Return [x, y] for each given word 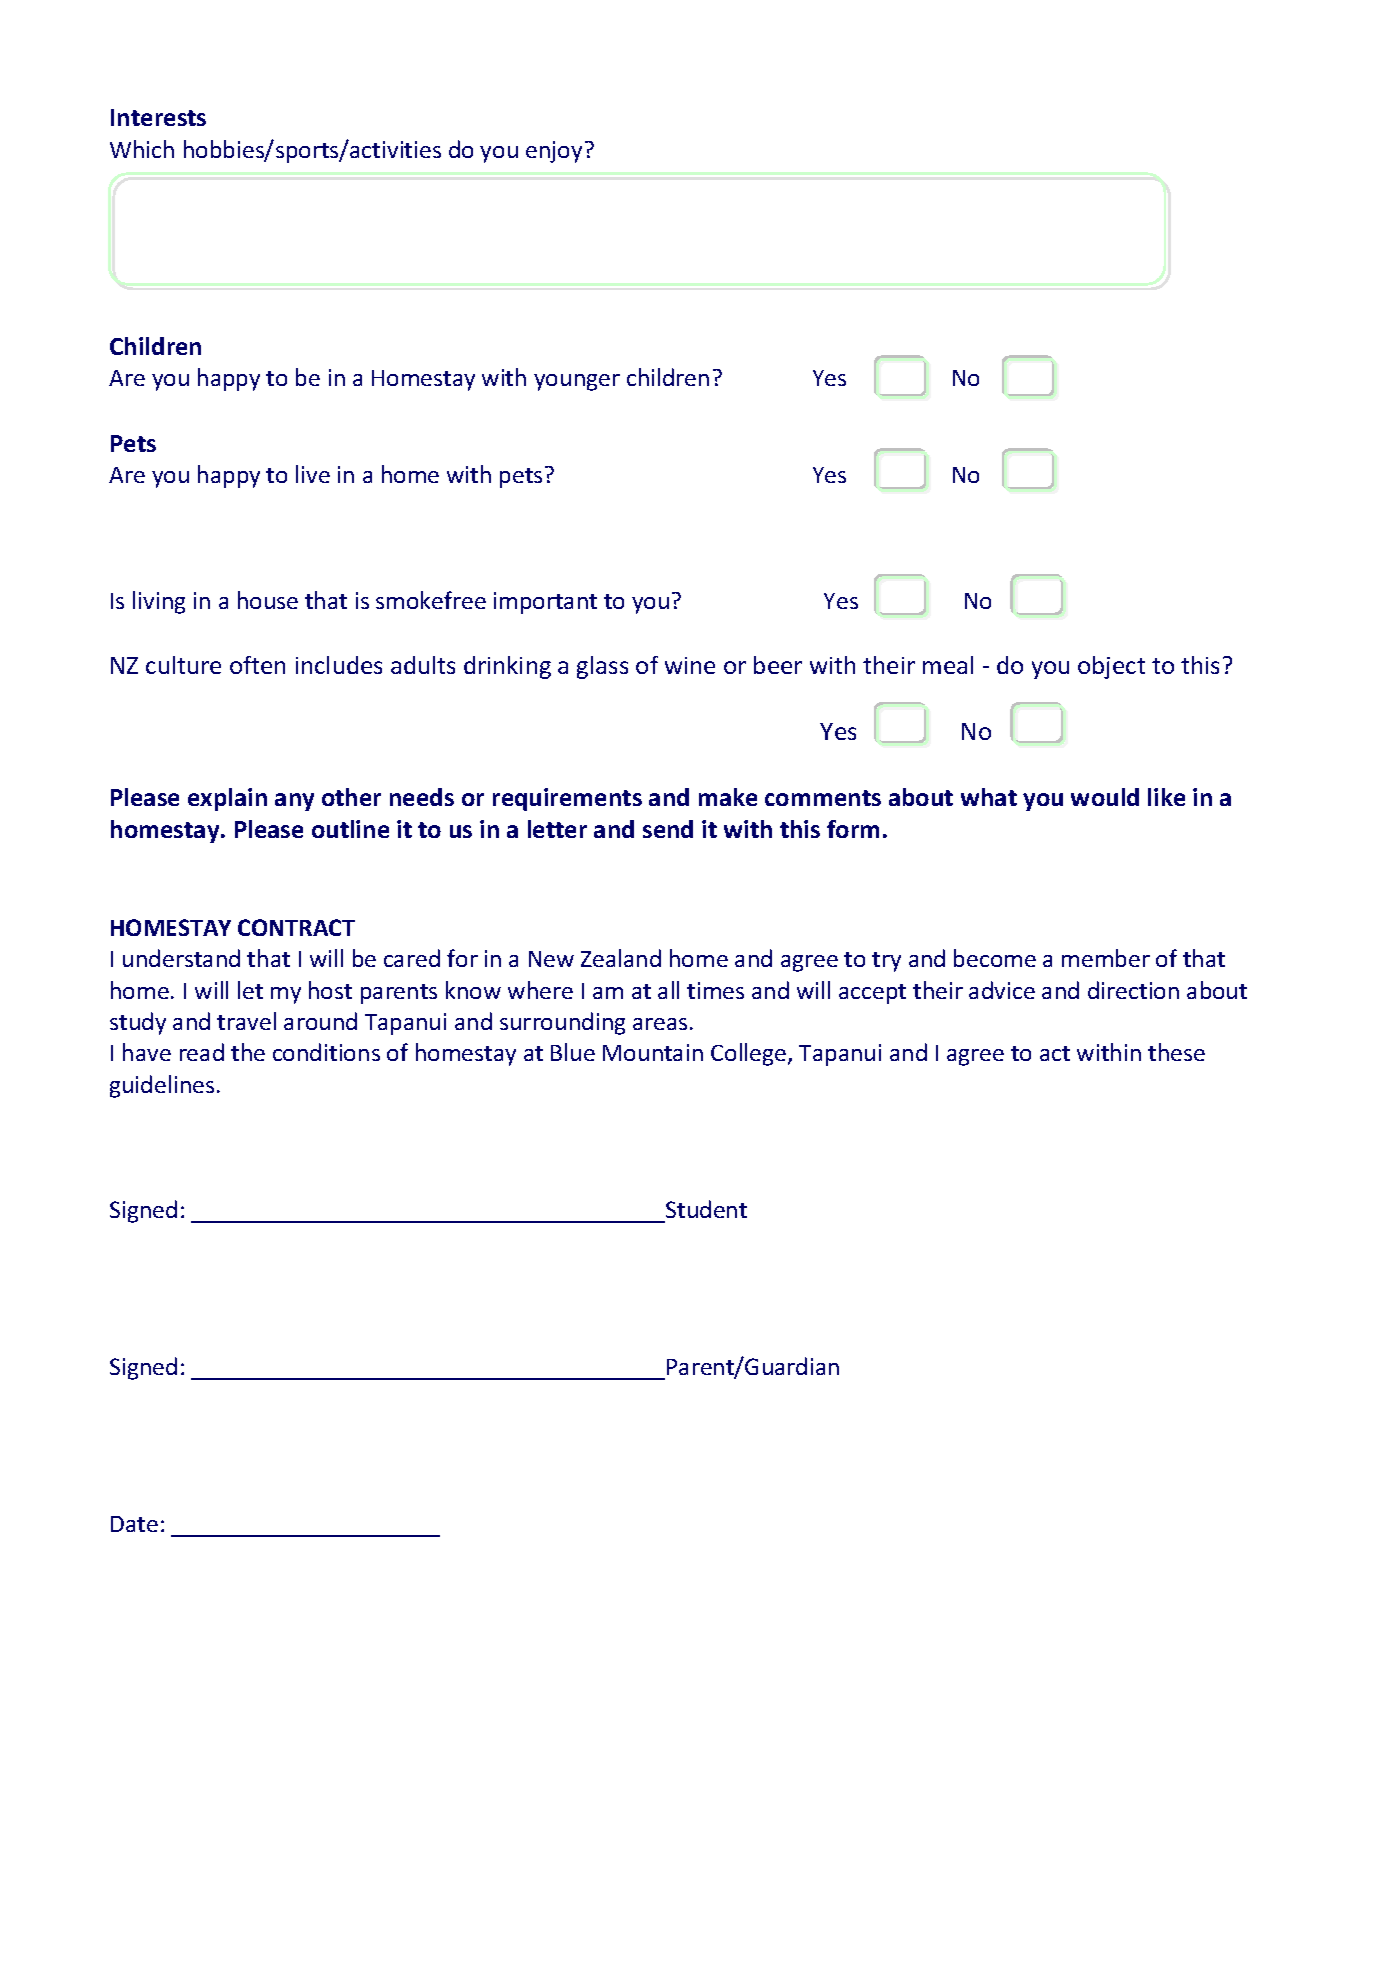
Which [142, 149]
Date [134, 1524]
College [750, 1054]
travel [246, 1021]
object [1111, 667]
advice [1002, 990]
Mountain [653, 1052]
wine [690, 665]
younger [577, 382]
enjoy [554, 152]
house [268, 600]
